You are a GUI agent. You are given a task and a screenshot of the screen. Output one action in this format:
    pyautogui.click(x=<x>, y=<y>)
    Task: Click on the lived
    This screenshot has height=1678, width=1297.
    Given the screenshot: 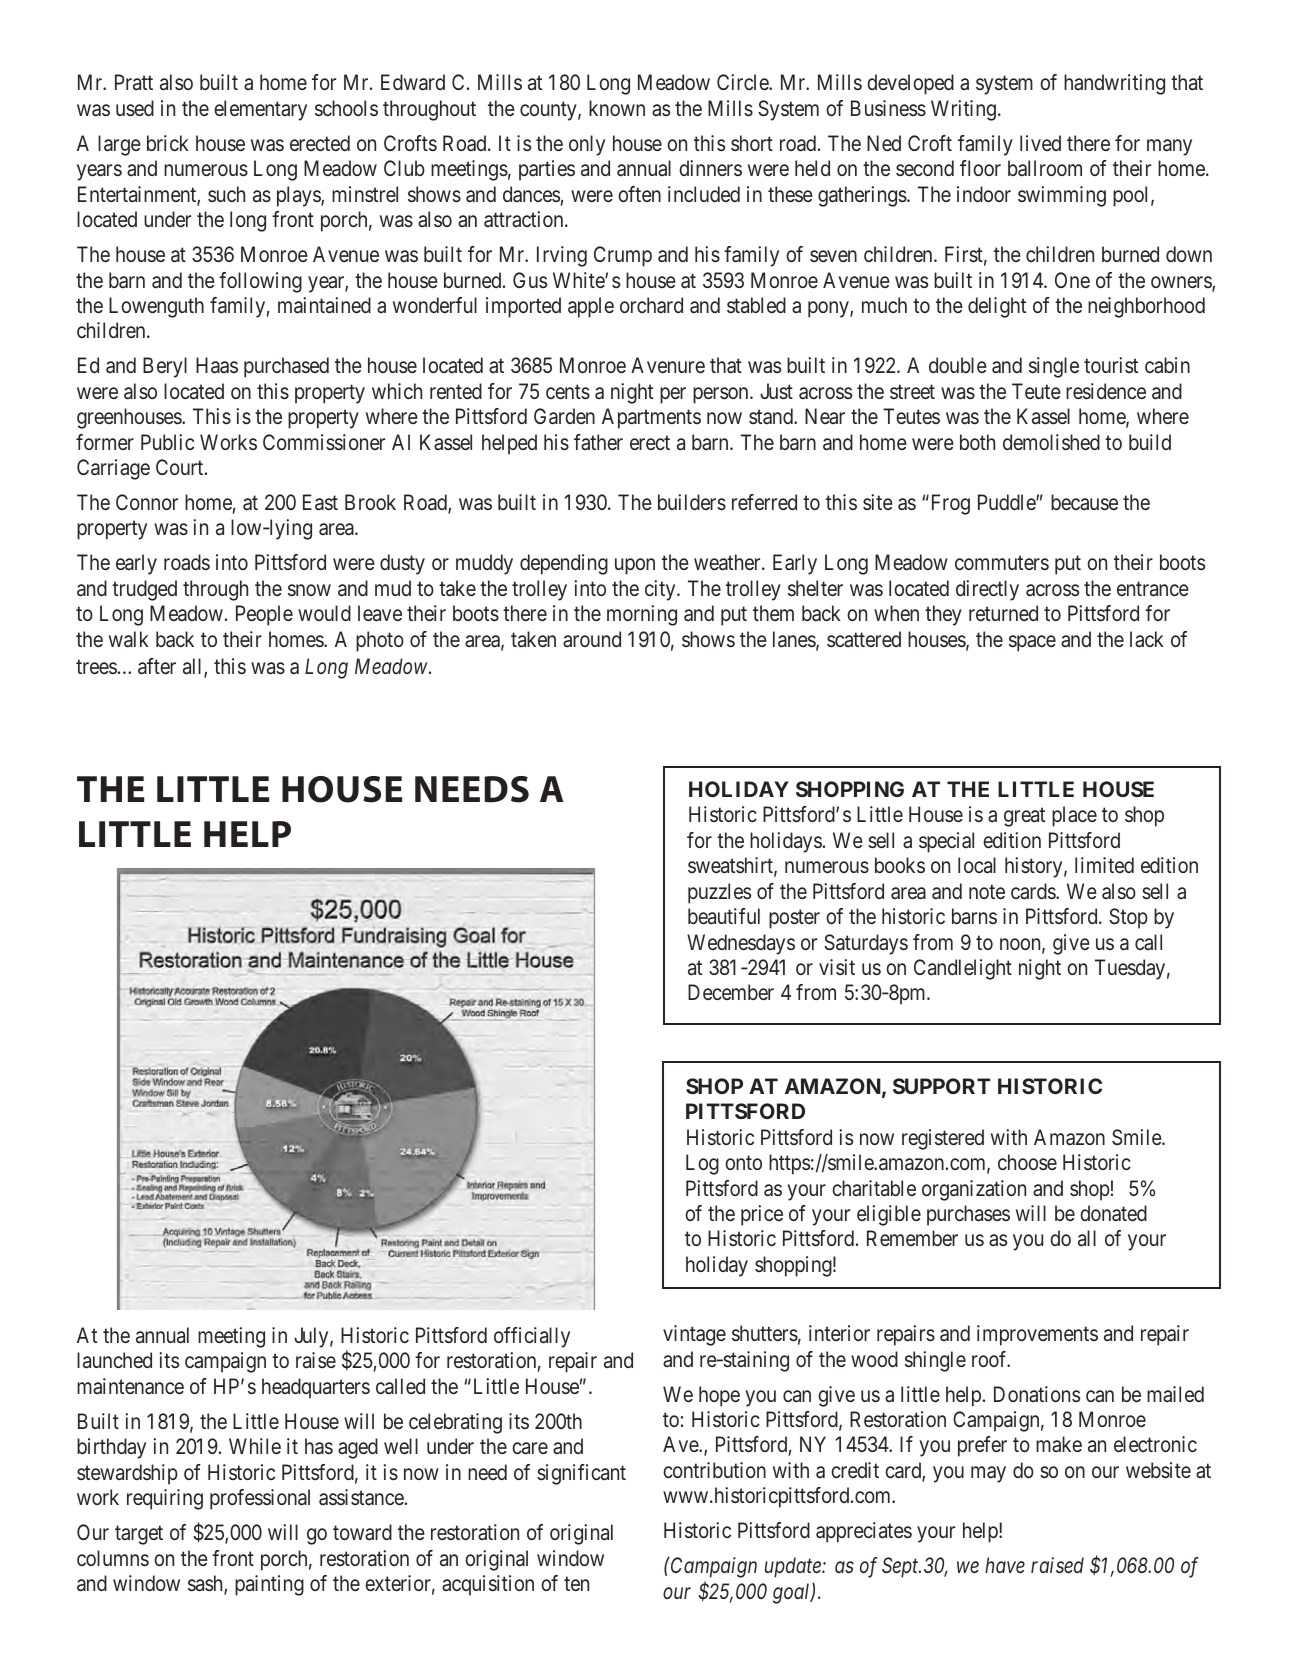 What is the action you would take?
    pyautogui.click(x=1040, y=143)
